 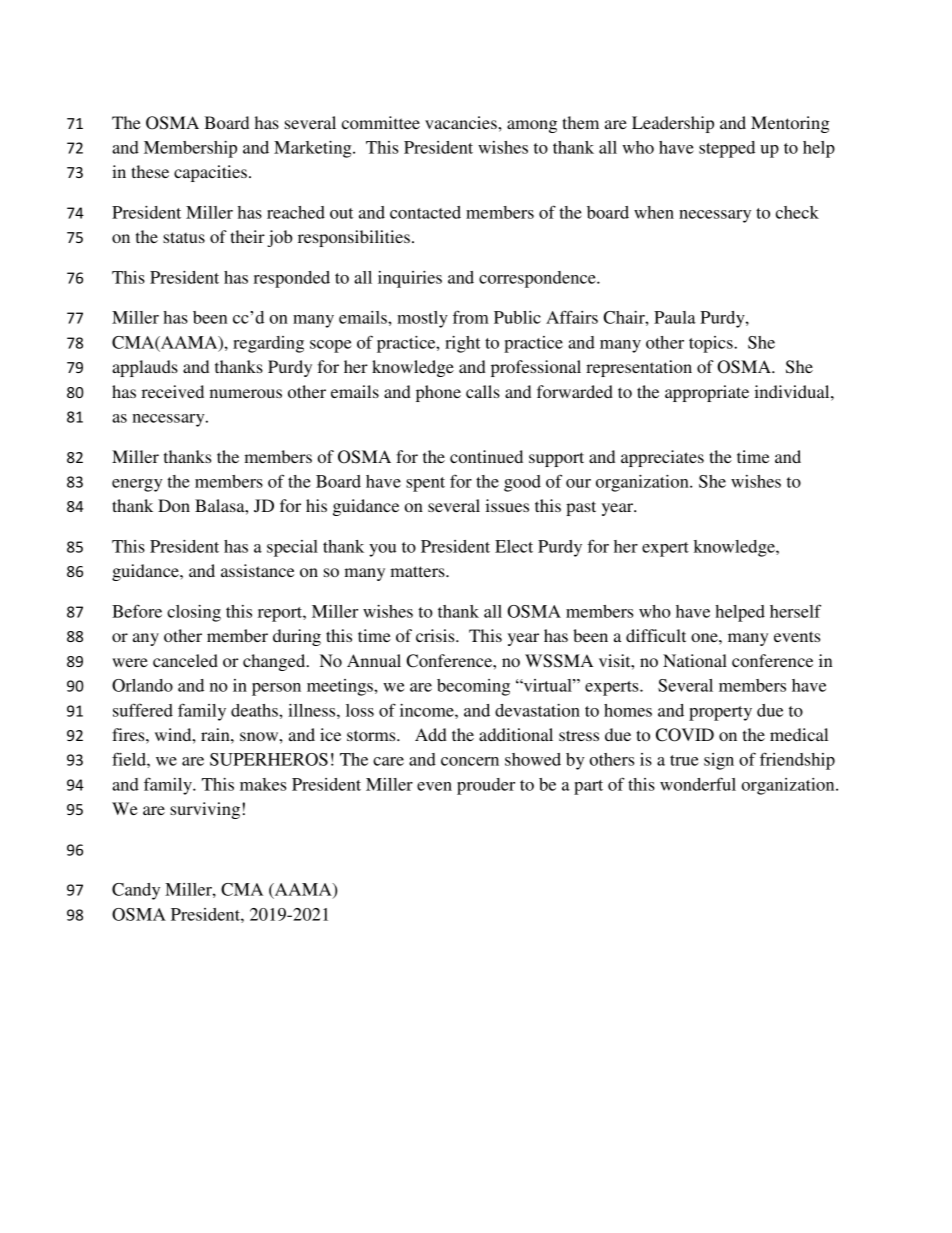 I want to click on stepped, so click(x=727, y=149).
